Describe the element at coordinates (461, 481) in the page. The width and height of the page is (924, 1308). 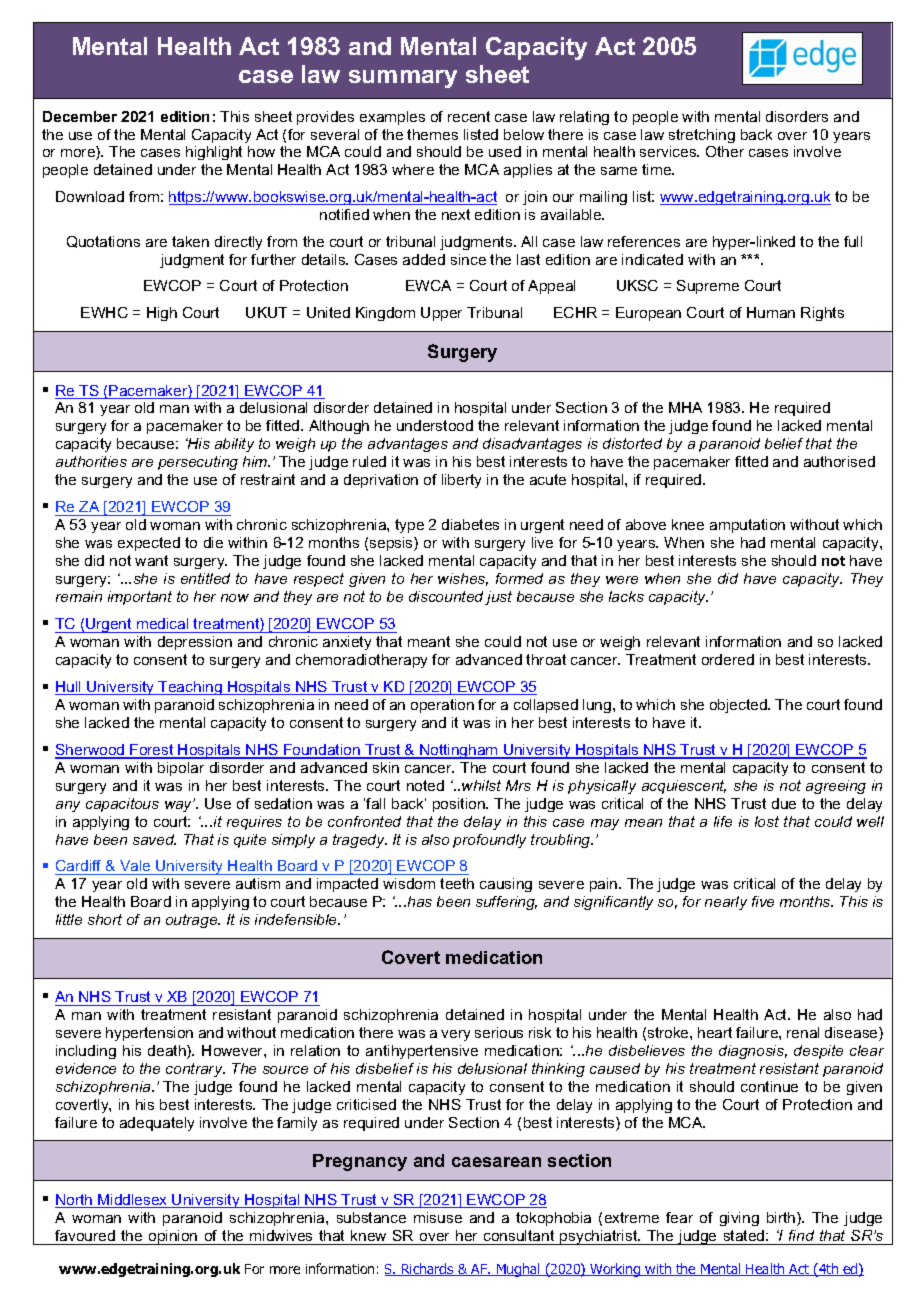
I see `liberty` at that location.
